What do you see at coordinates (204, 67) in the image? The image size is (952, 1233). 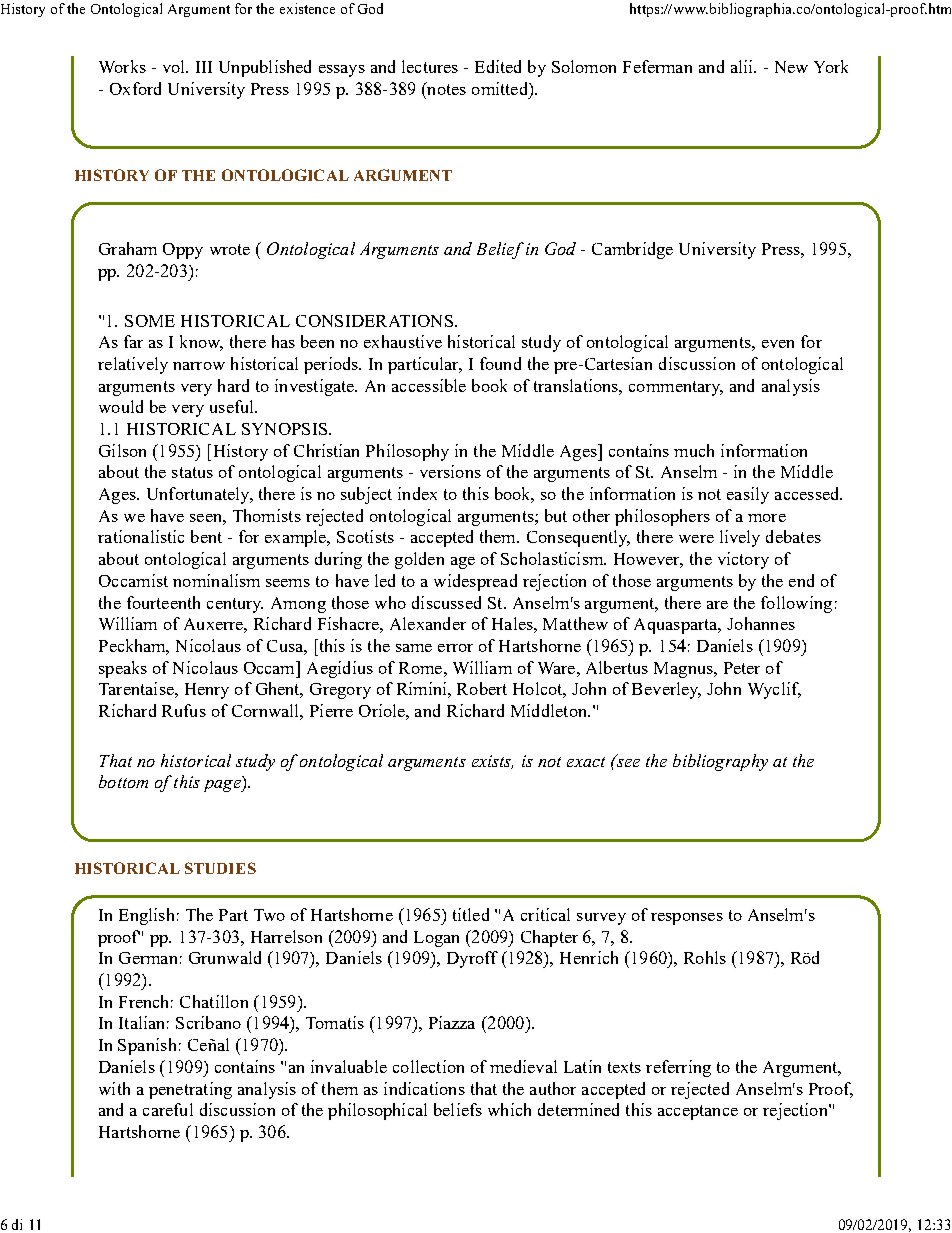 I see `III` at bounding box center [204, 67].
